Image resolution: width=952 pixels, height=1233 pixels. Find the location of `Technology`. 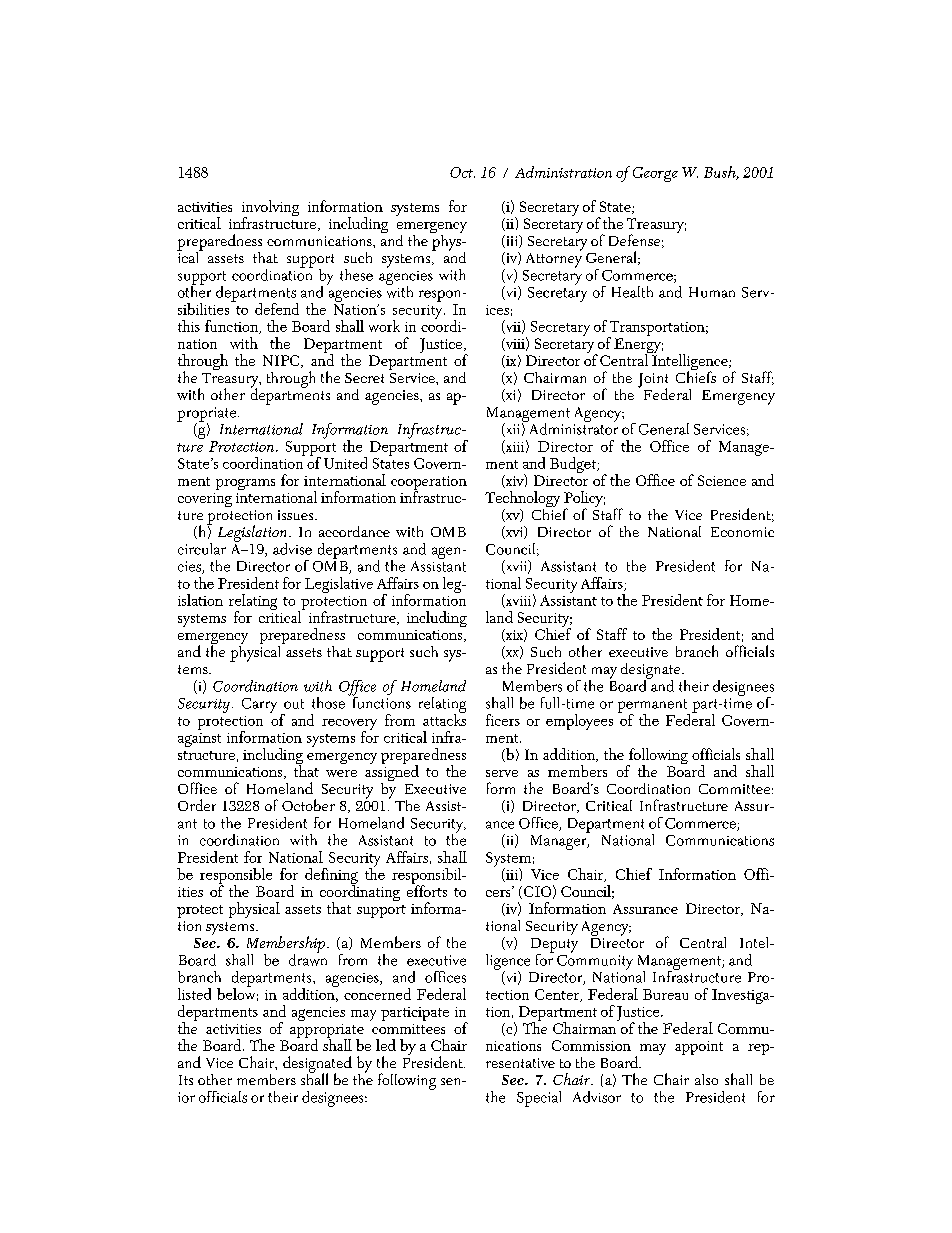

Technology is located at coordinates (522, 500).
